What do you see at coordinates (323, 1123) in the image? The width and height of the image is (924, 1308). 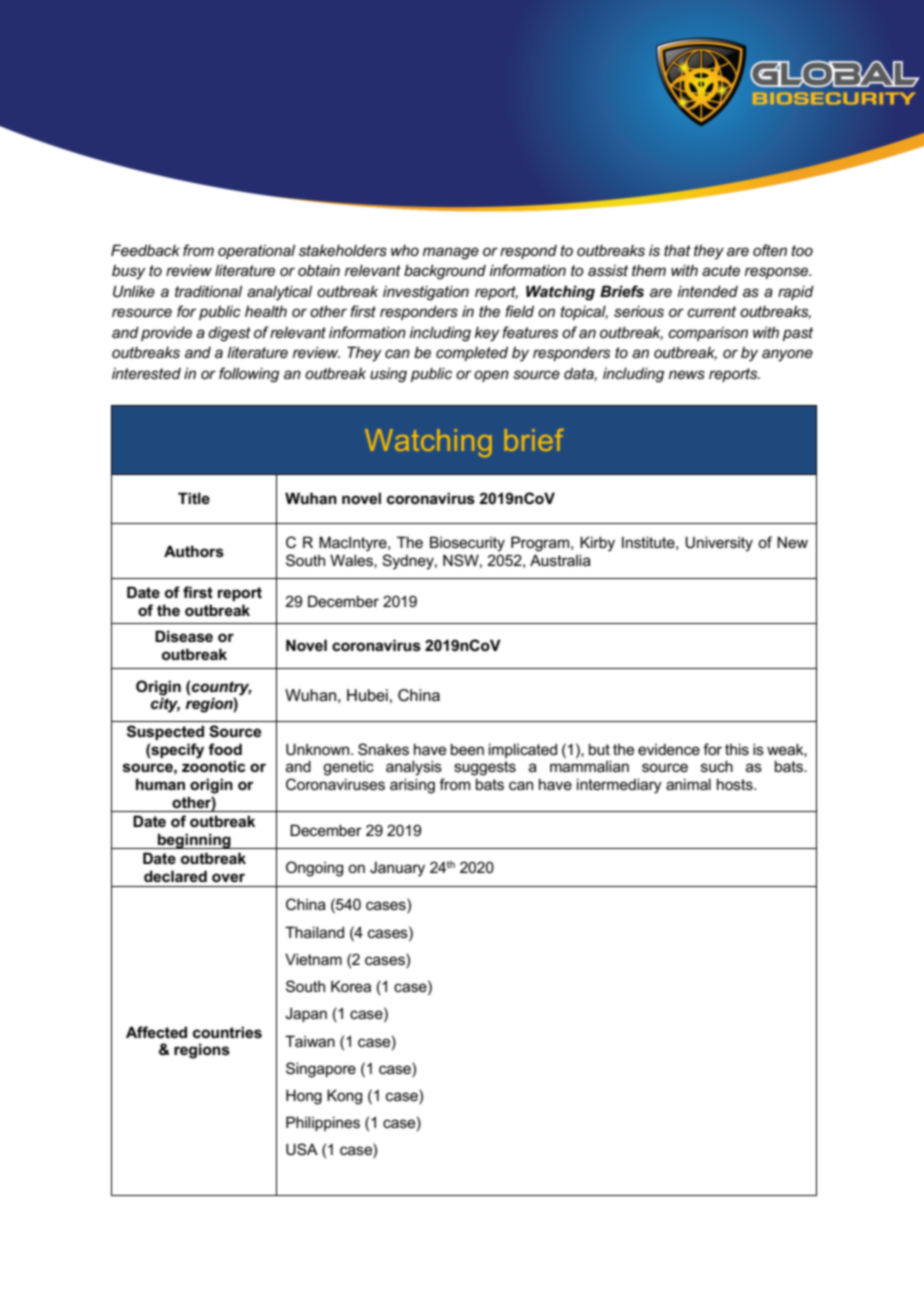 I see `Philippines` at bounding box center [323, 1123].
